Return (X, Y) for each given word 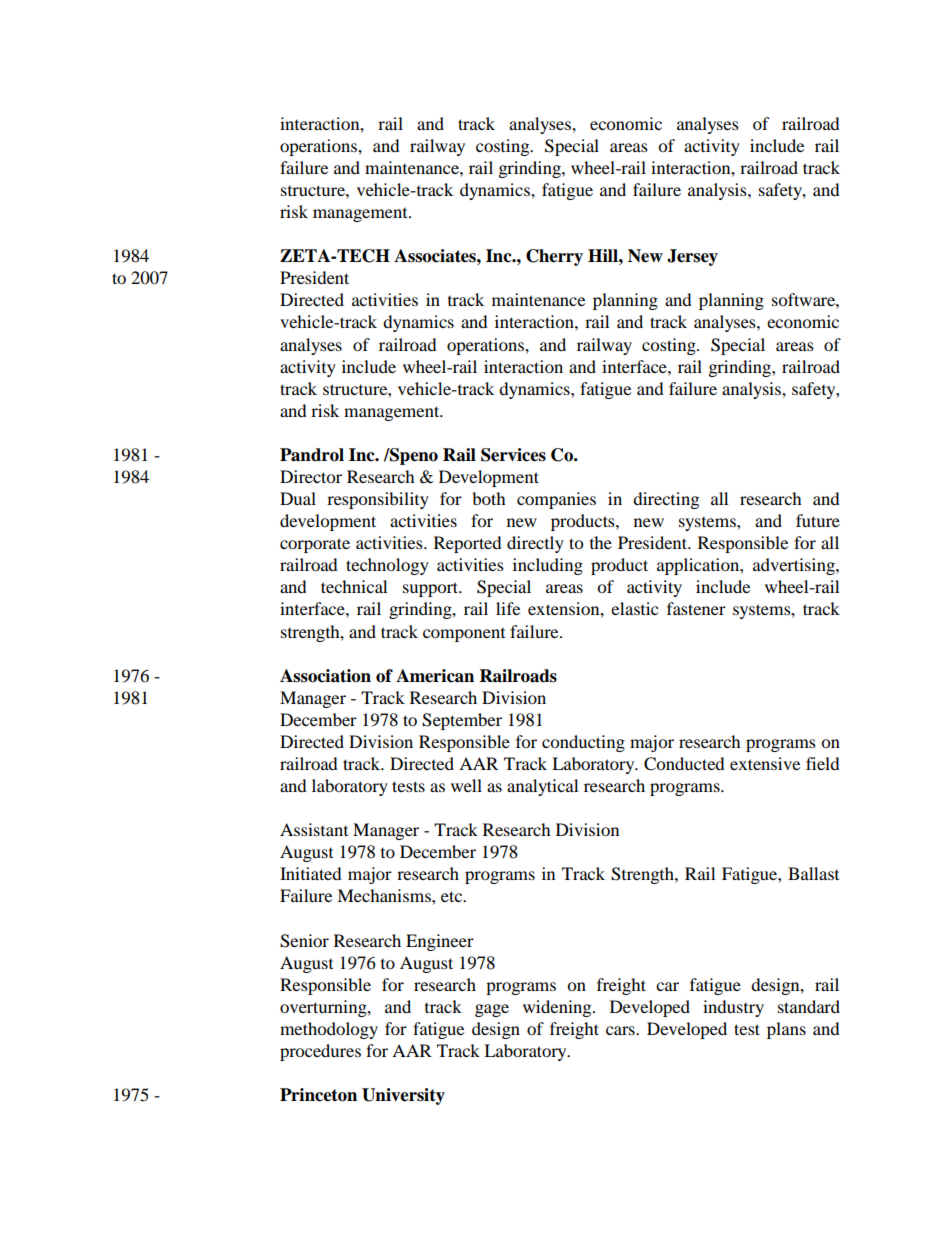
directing (666, 500)
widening (558, 1008)
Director (311, 476)
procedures (320, 1052)
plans (786, 1030)
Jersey (692, 257)
